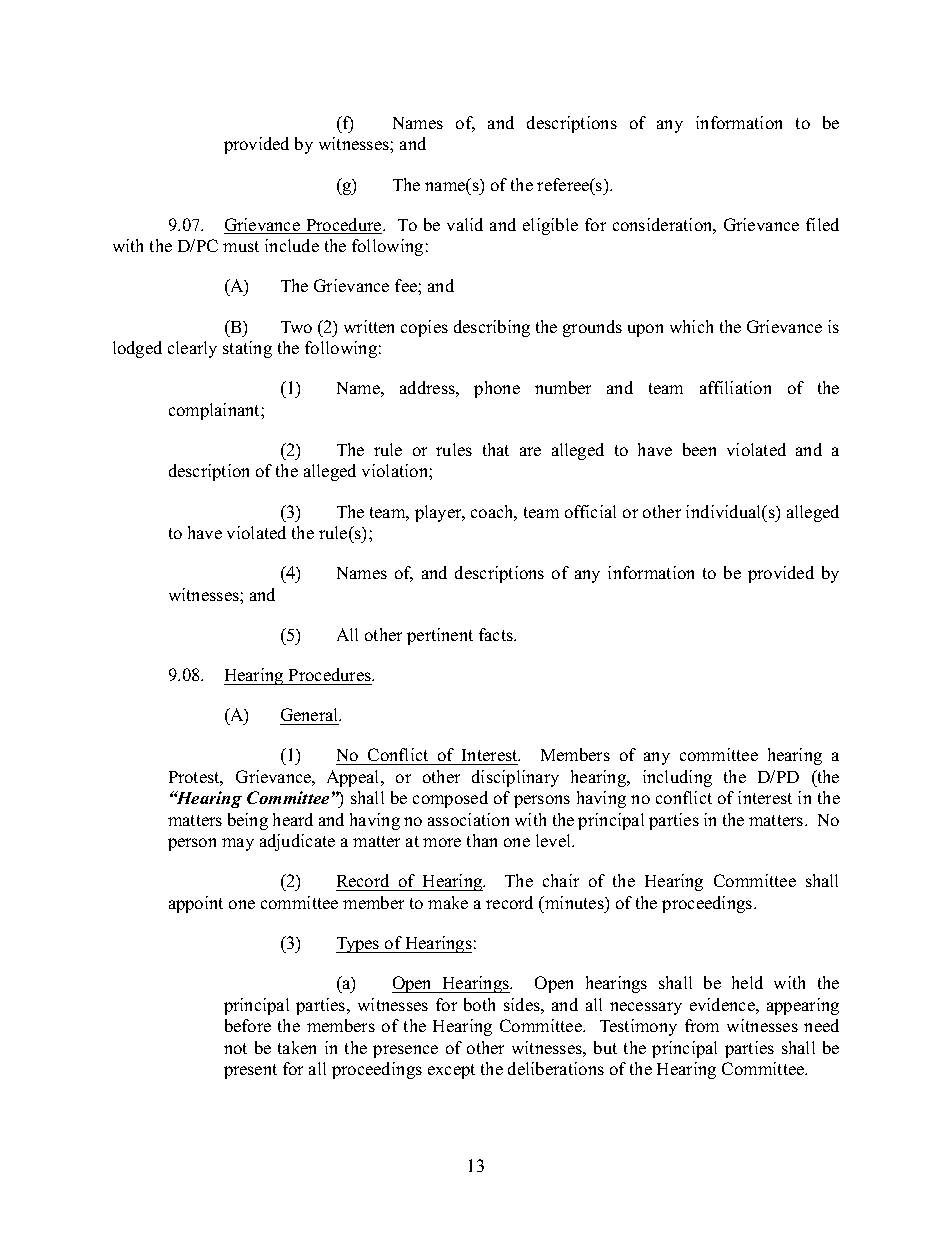  I want to click on that, so click(496, 449).
